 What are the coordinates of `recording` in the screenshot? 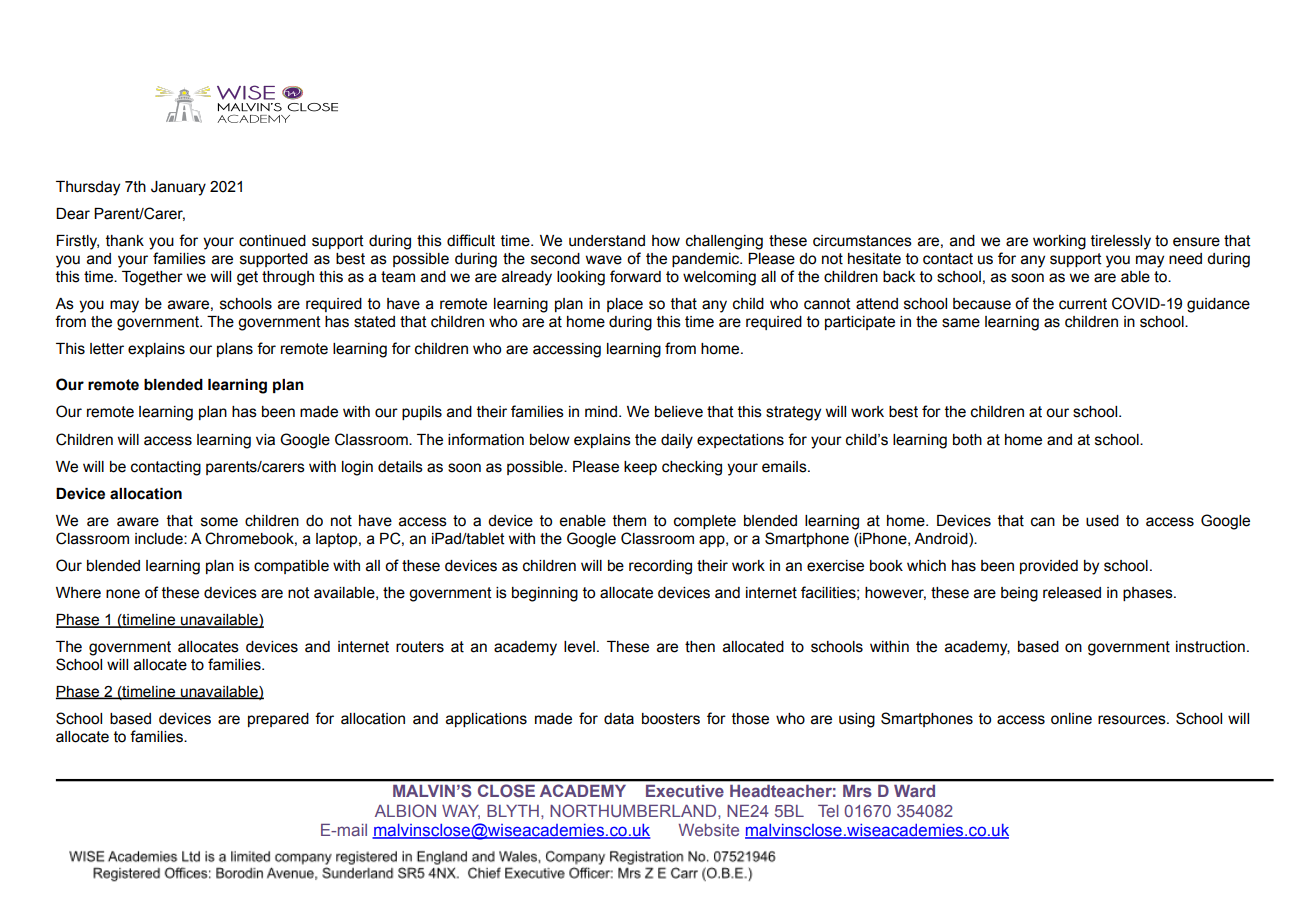 It's located at (660, 567).
